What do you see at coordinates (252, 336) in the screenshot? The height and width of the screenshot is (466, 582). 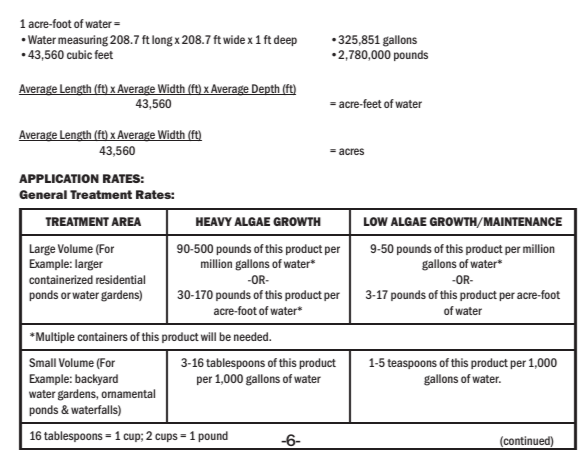 I see `needed` at bounding box center [252, 336].
